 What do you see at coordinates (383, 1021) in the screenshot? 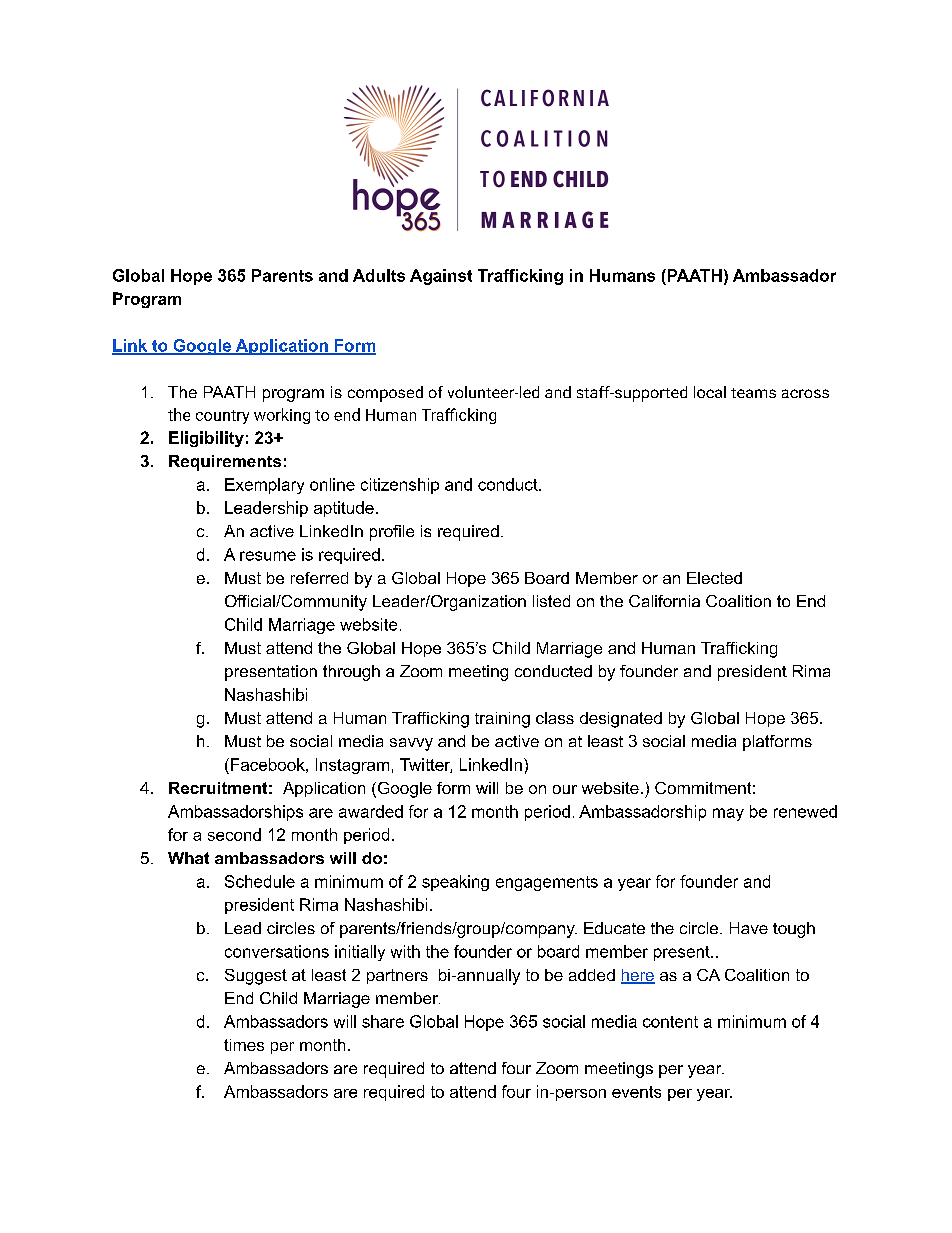
I see `share` at bounding box center [383, 1021].
